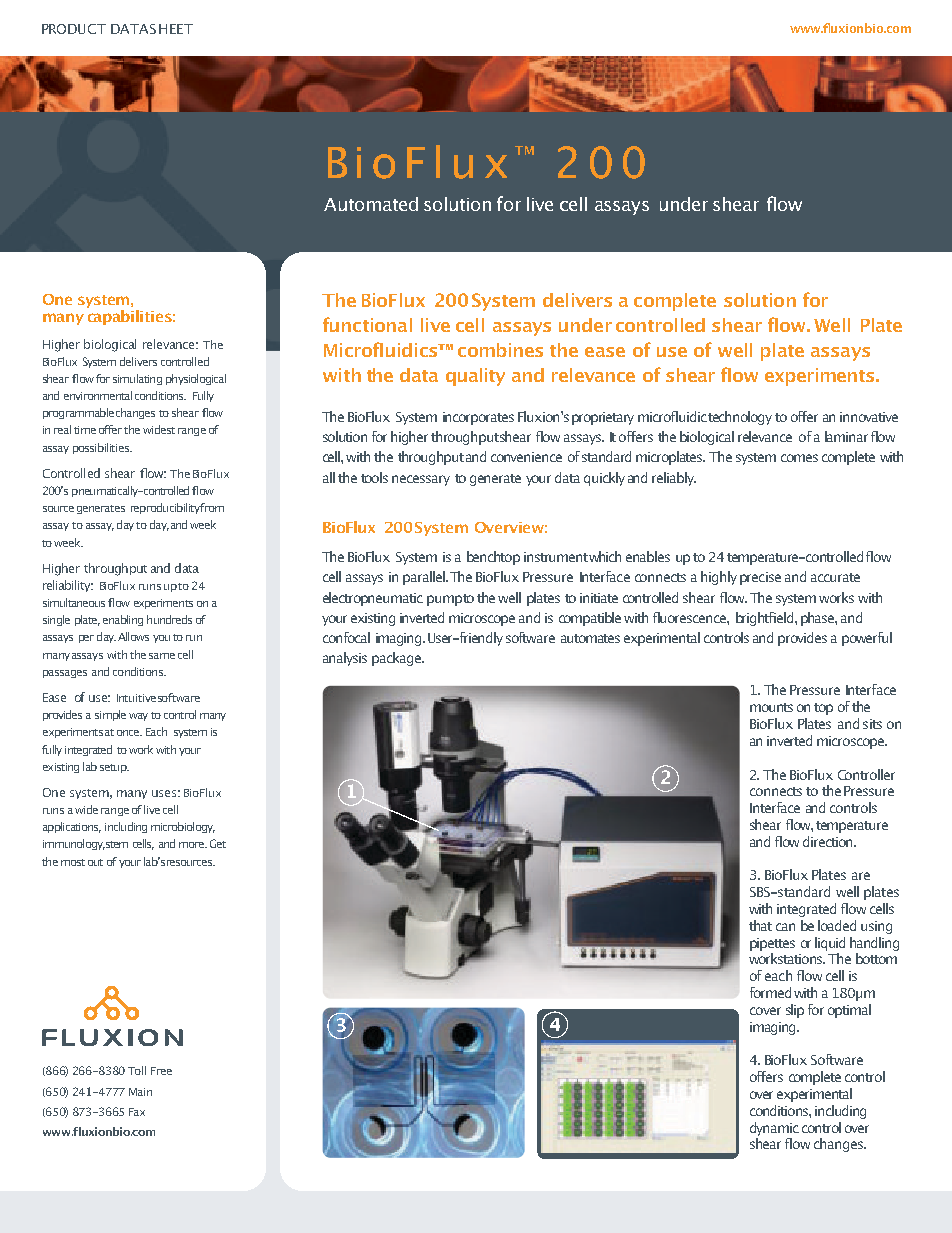 The width and height of the page is (952, 1233). Describe the element at coordinates (599, 598) in the page. I see `initiate` at that location.
